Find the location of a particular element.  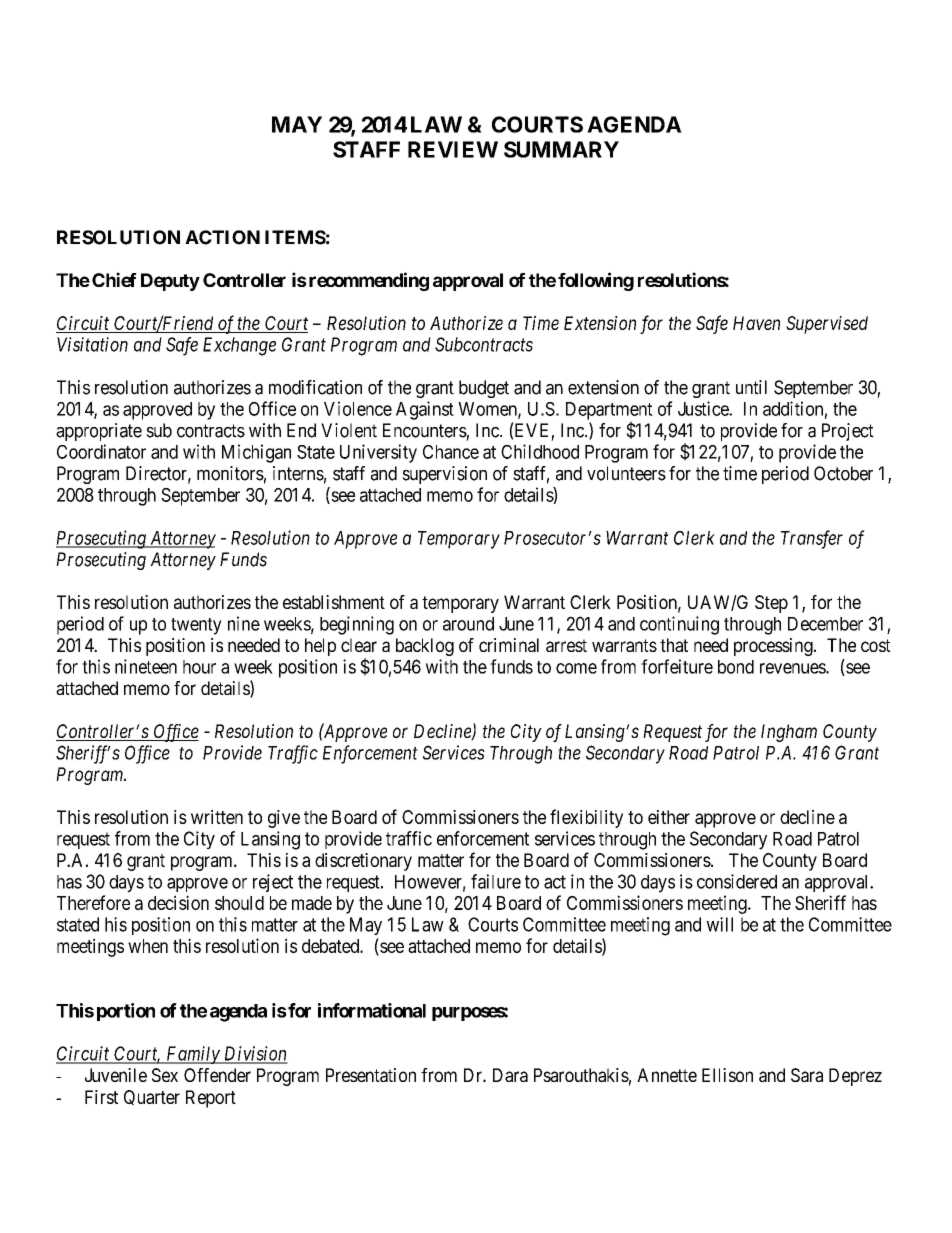

REVIEW is located at coordinates (453, 149).
